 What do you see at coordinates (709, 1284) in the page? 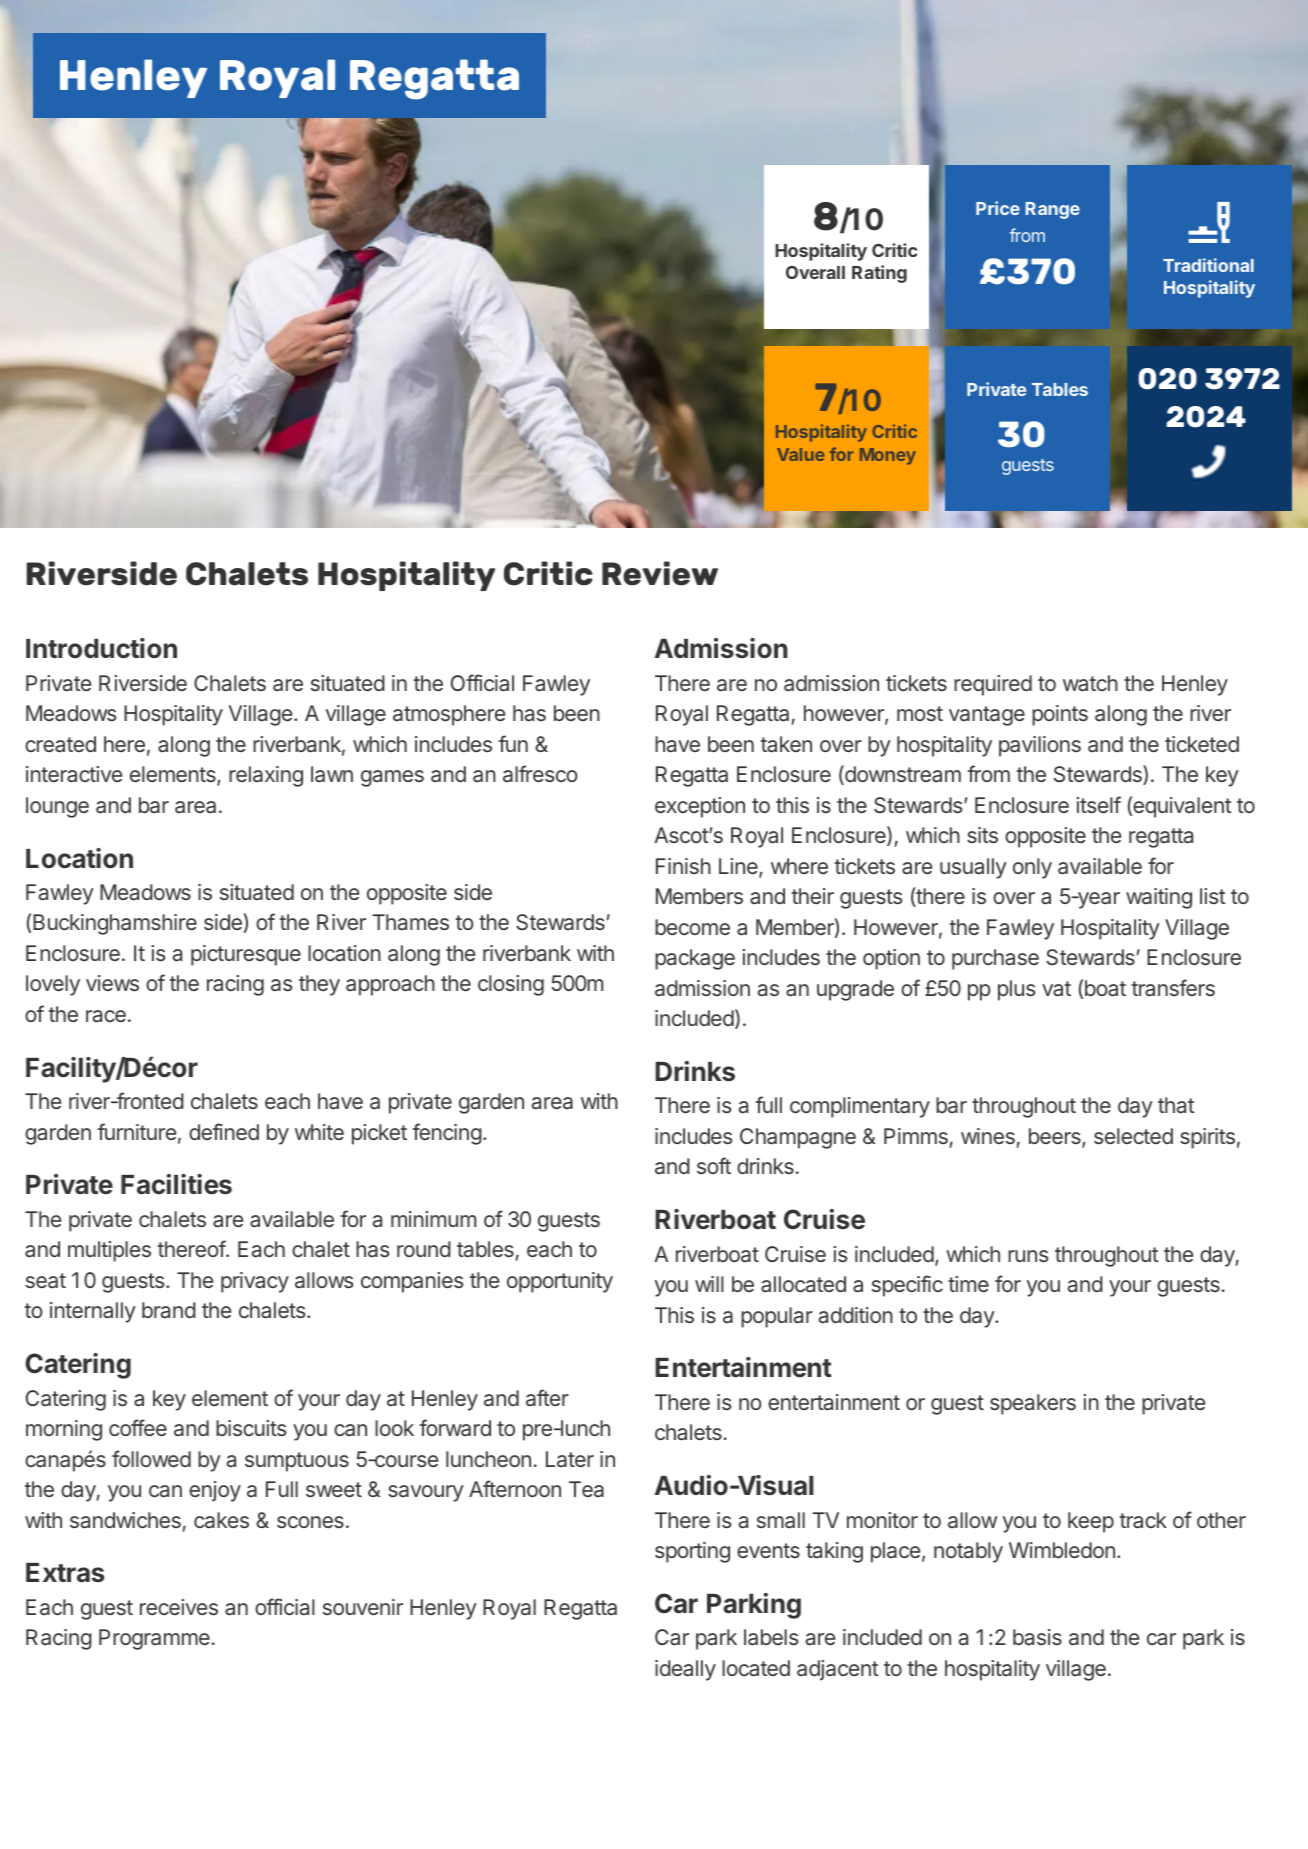
I see `will` at bounding box center [709, 1284].
